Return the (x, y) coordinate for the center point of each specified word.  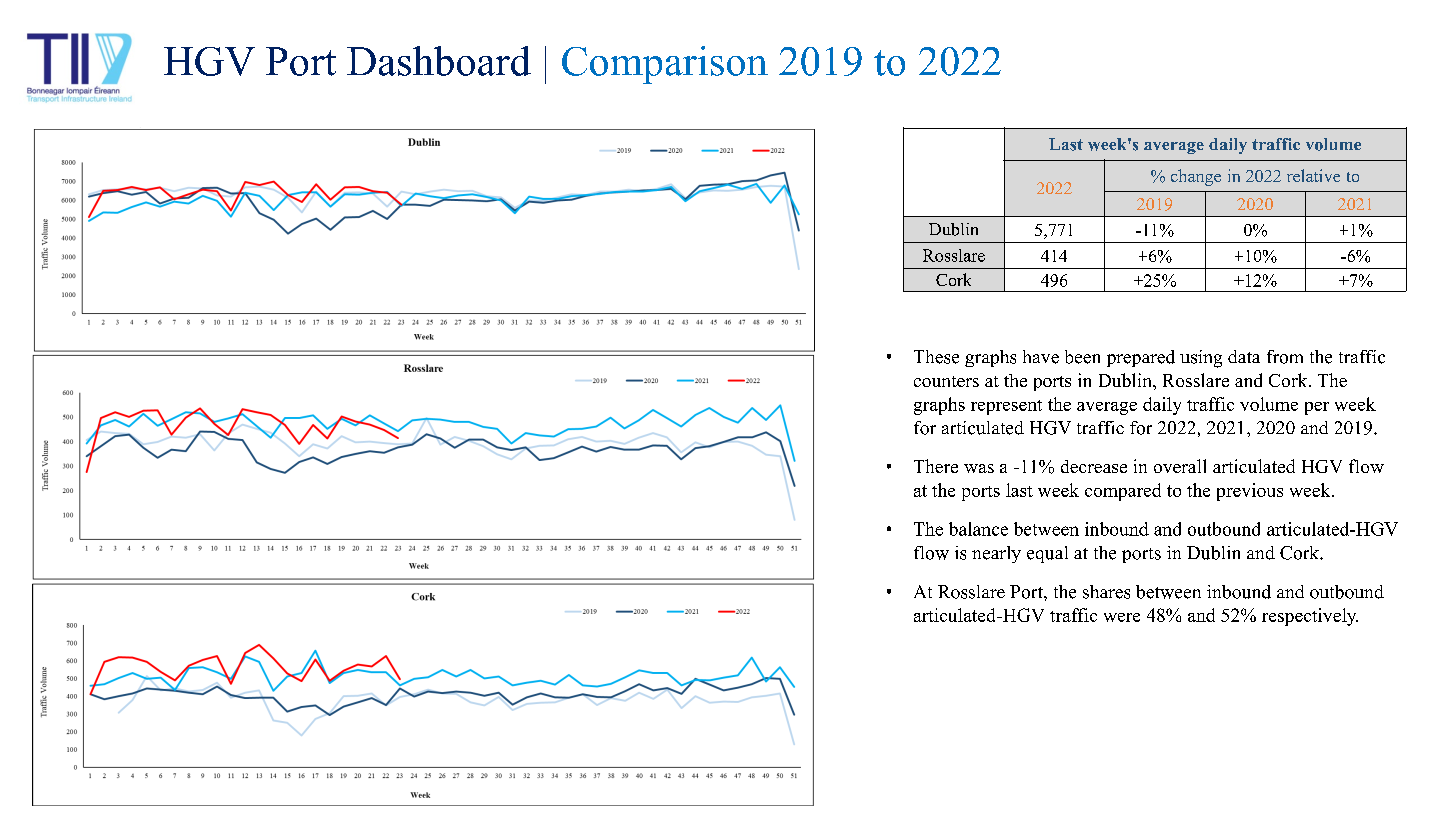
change (1196, 177)
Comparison (665, 65)
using (1201, 359)
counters (946, 381)
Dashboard (439, 61)
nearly (996, 554)
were (1122, 617)
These (936, 357)
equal (1047, 554)
